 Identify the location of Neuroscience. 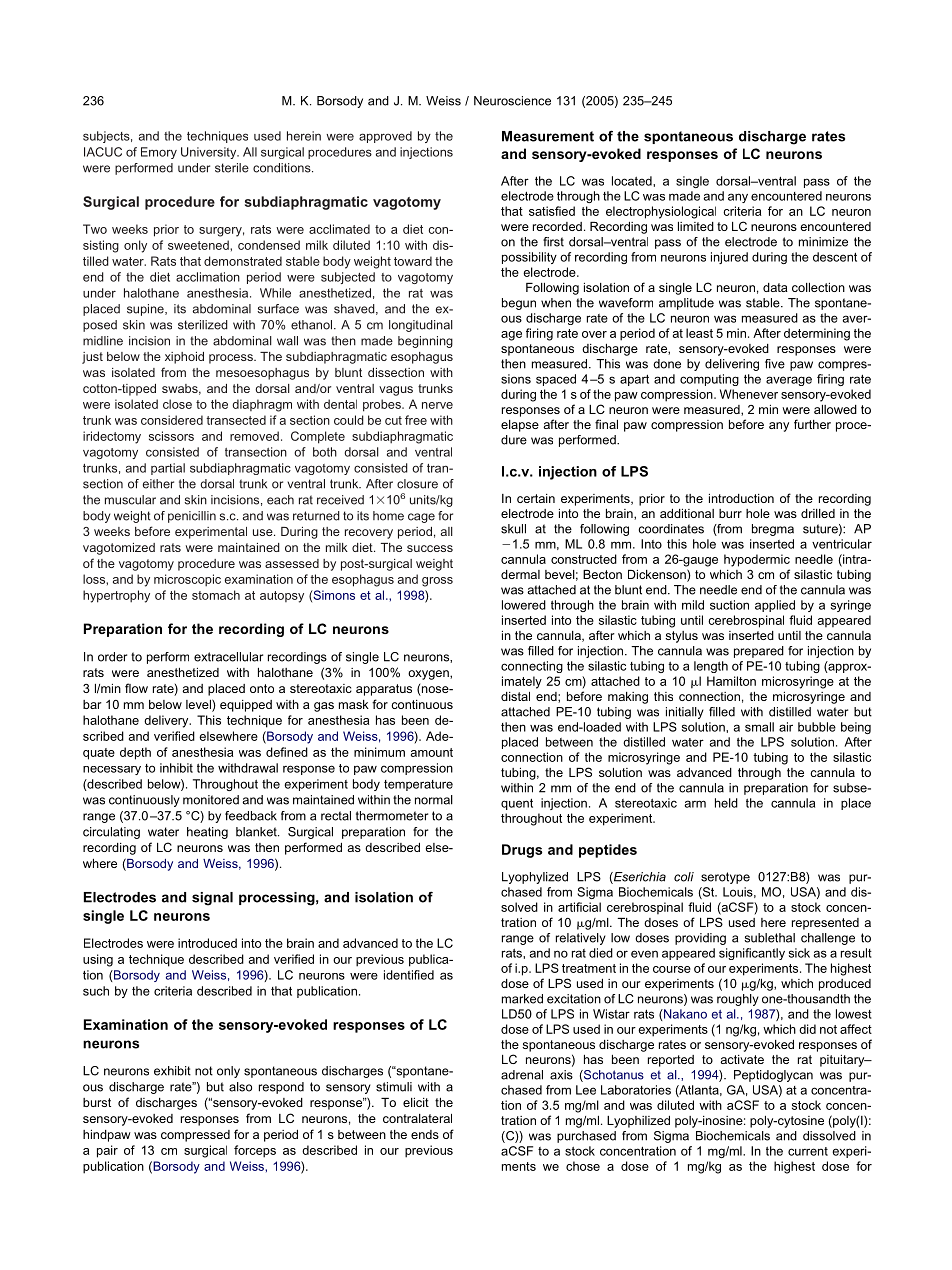
(512, 101).
